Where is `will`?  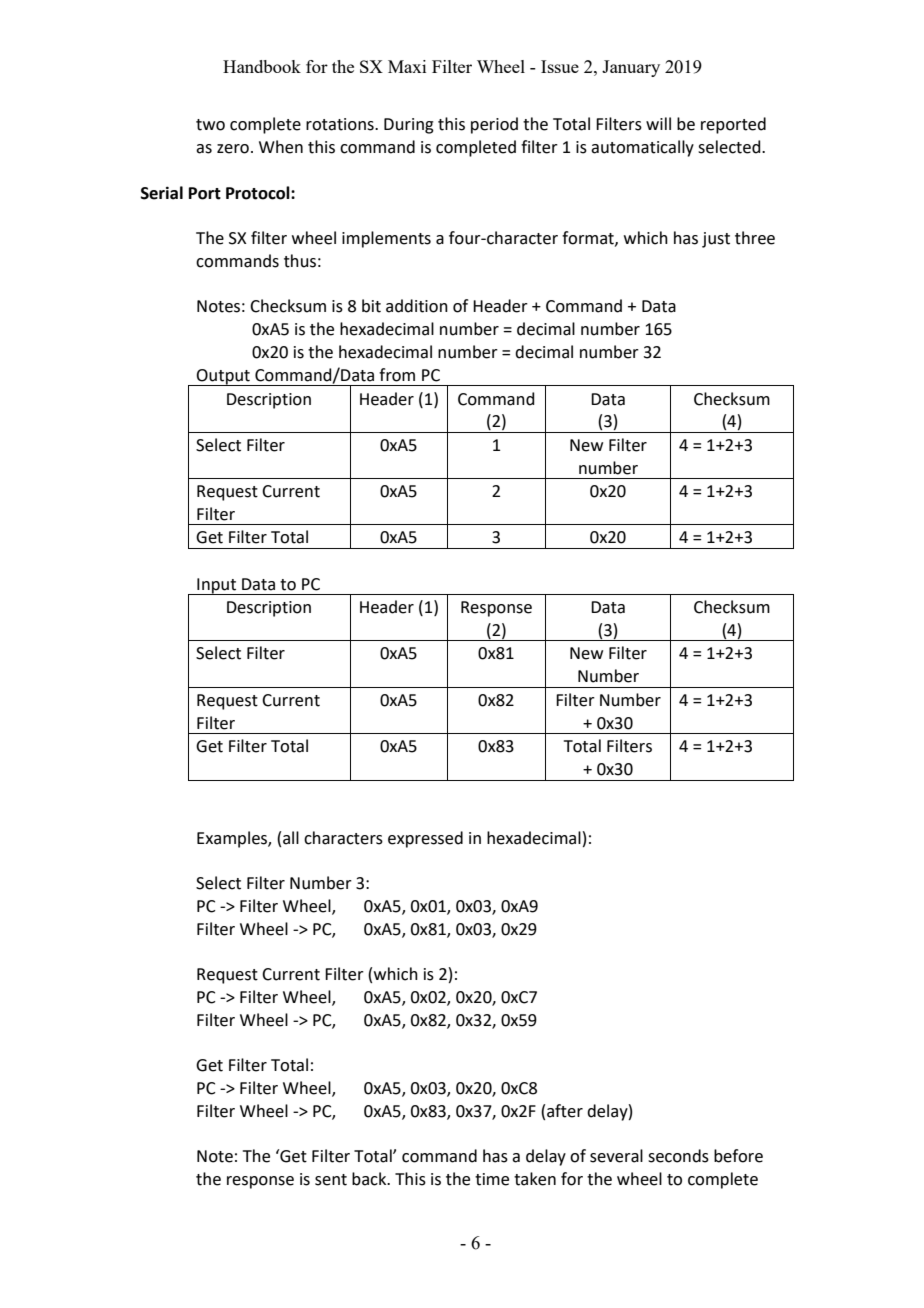
will is located at coordinates (658, 123).
